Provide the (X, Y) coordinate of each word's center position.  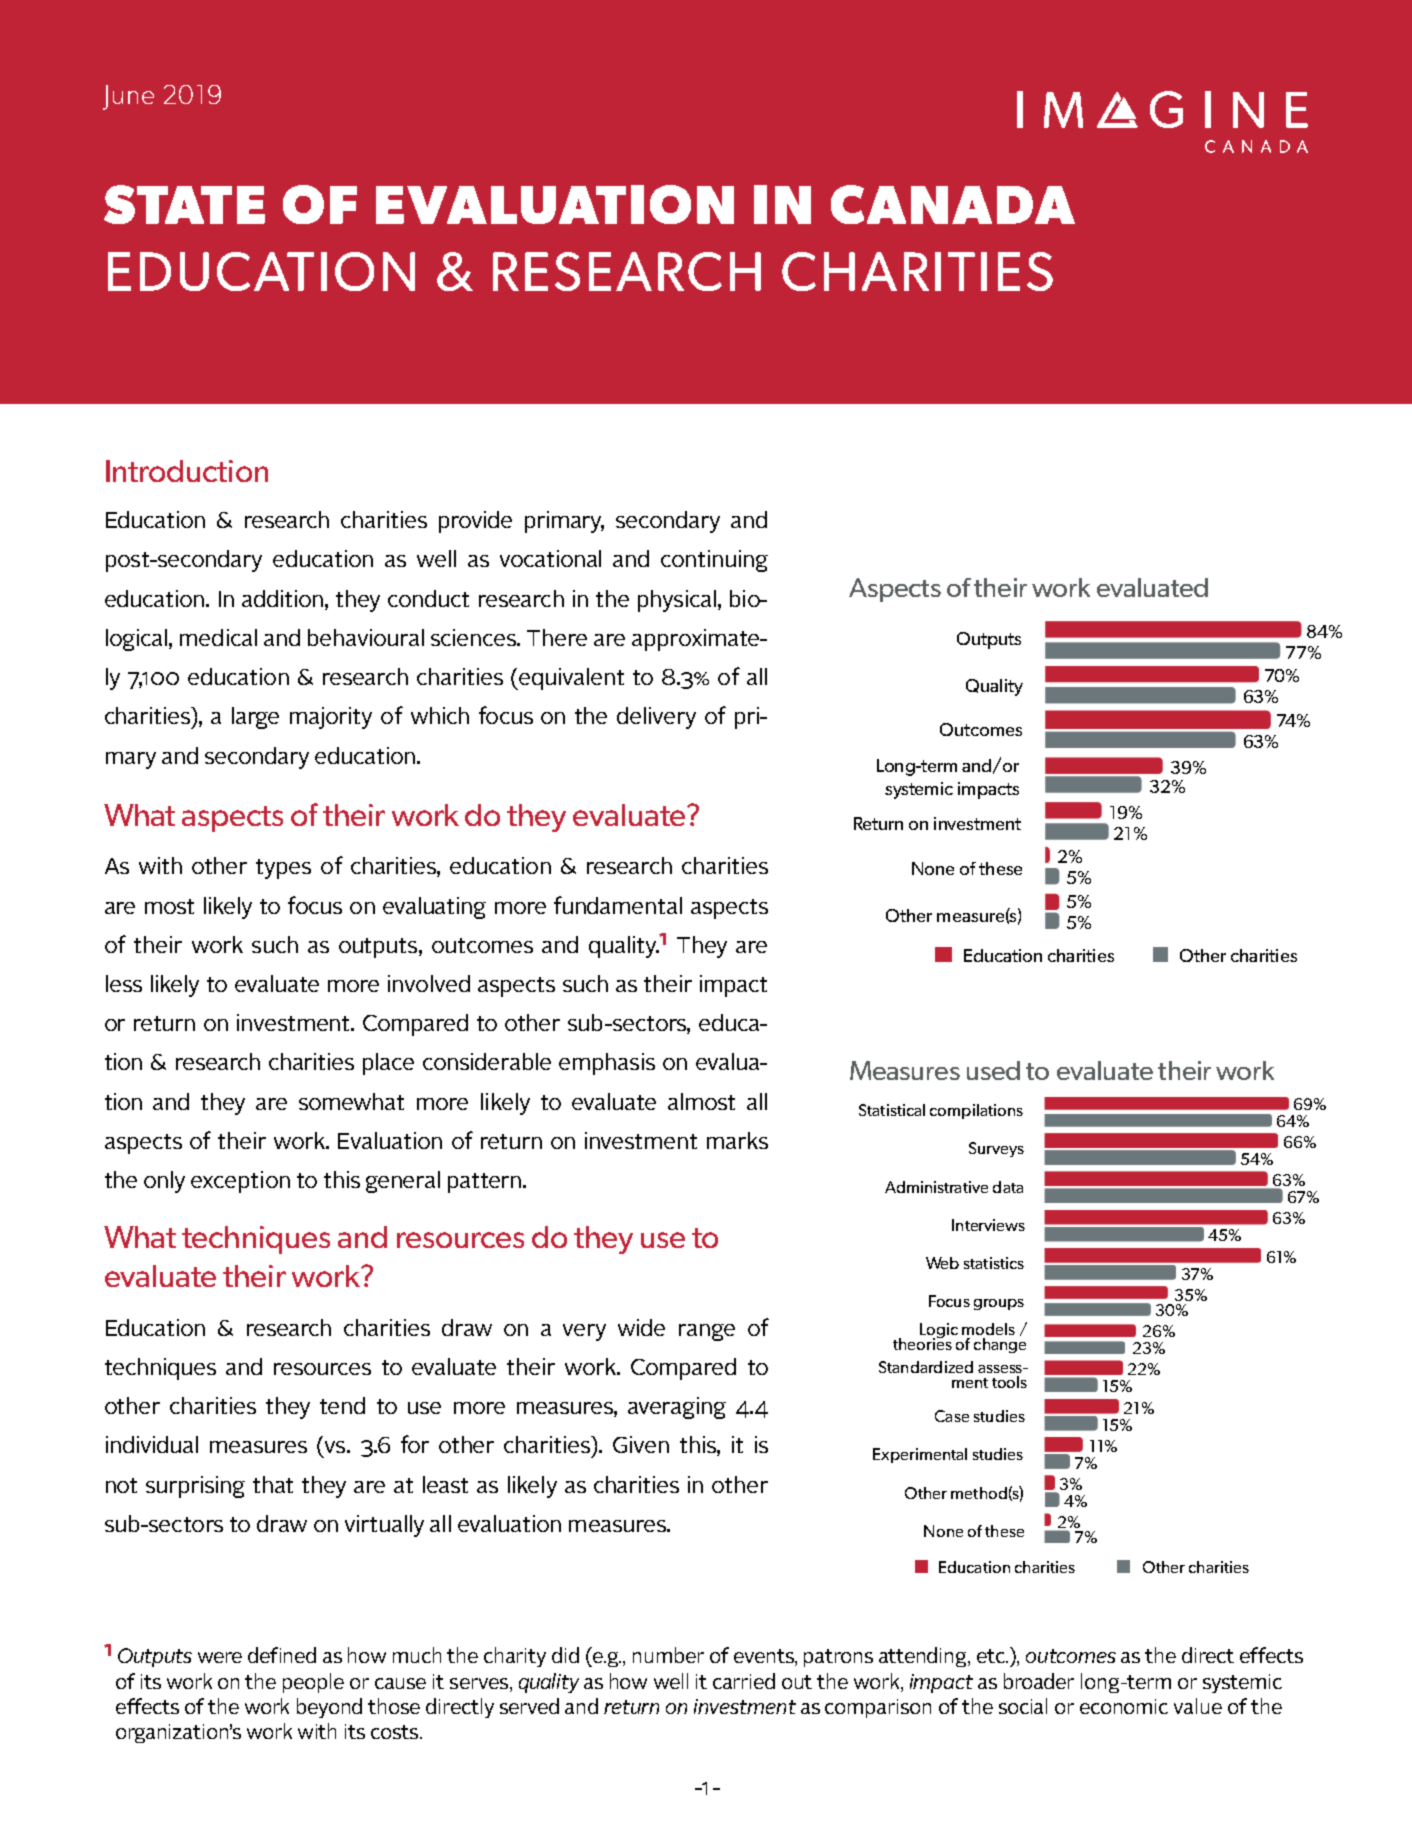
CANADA (953, 204)
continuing (714, 561)
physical (677, 601)
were (220, 1657)
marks (737, 1140)
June (128, 97)
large (255, 718)
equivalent (571, 679)
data (1008, 1187)
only (164, 1182)
